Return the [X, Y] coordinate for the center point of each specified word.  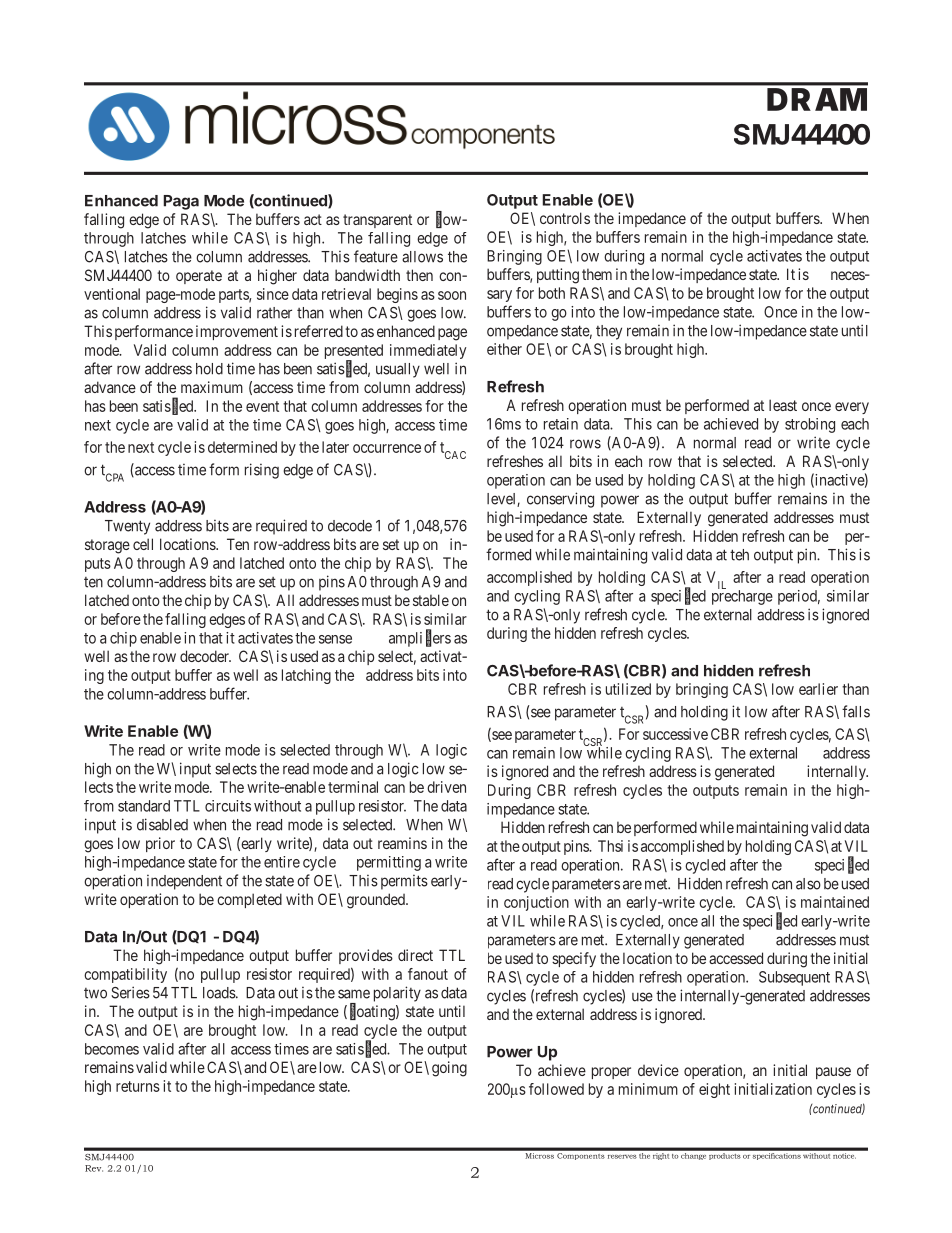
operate [199, 277]
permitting [389, 863]
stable [431, 600]
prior [160, 844]
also [808, 884]
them [597, 274]
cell [143, 544]
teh [739, 555]
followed [556, 1089]
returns [138, 1086]
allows [422, 257]
